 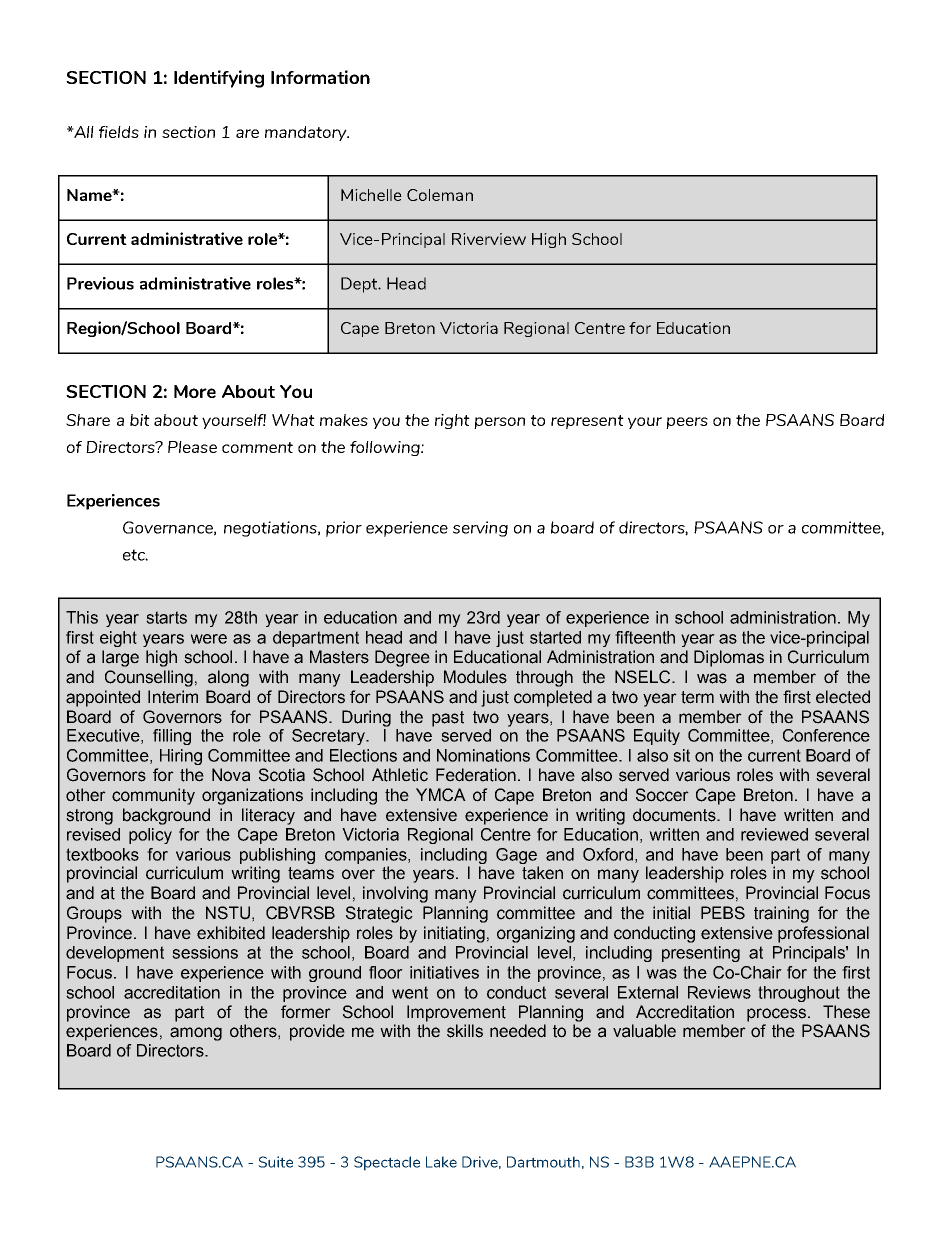 I want to click on Suite, so click(x=275, y=1162).
